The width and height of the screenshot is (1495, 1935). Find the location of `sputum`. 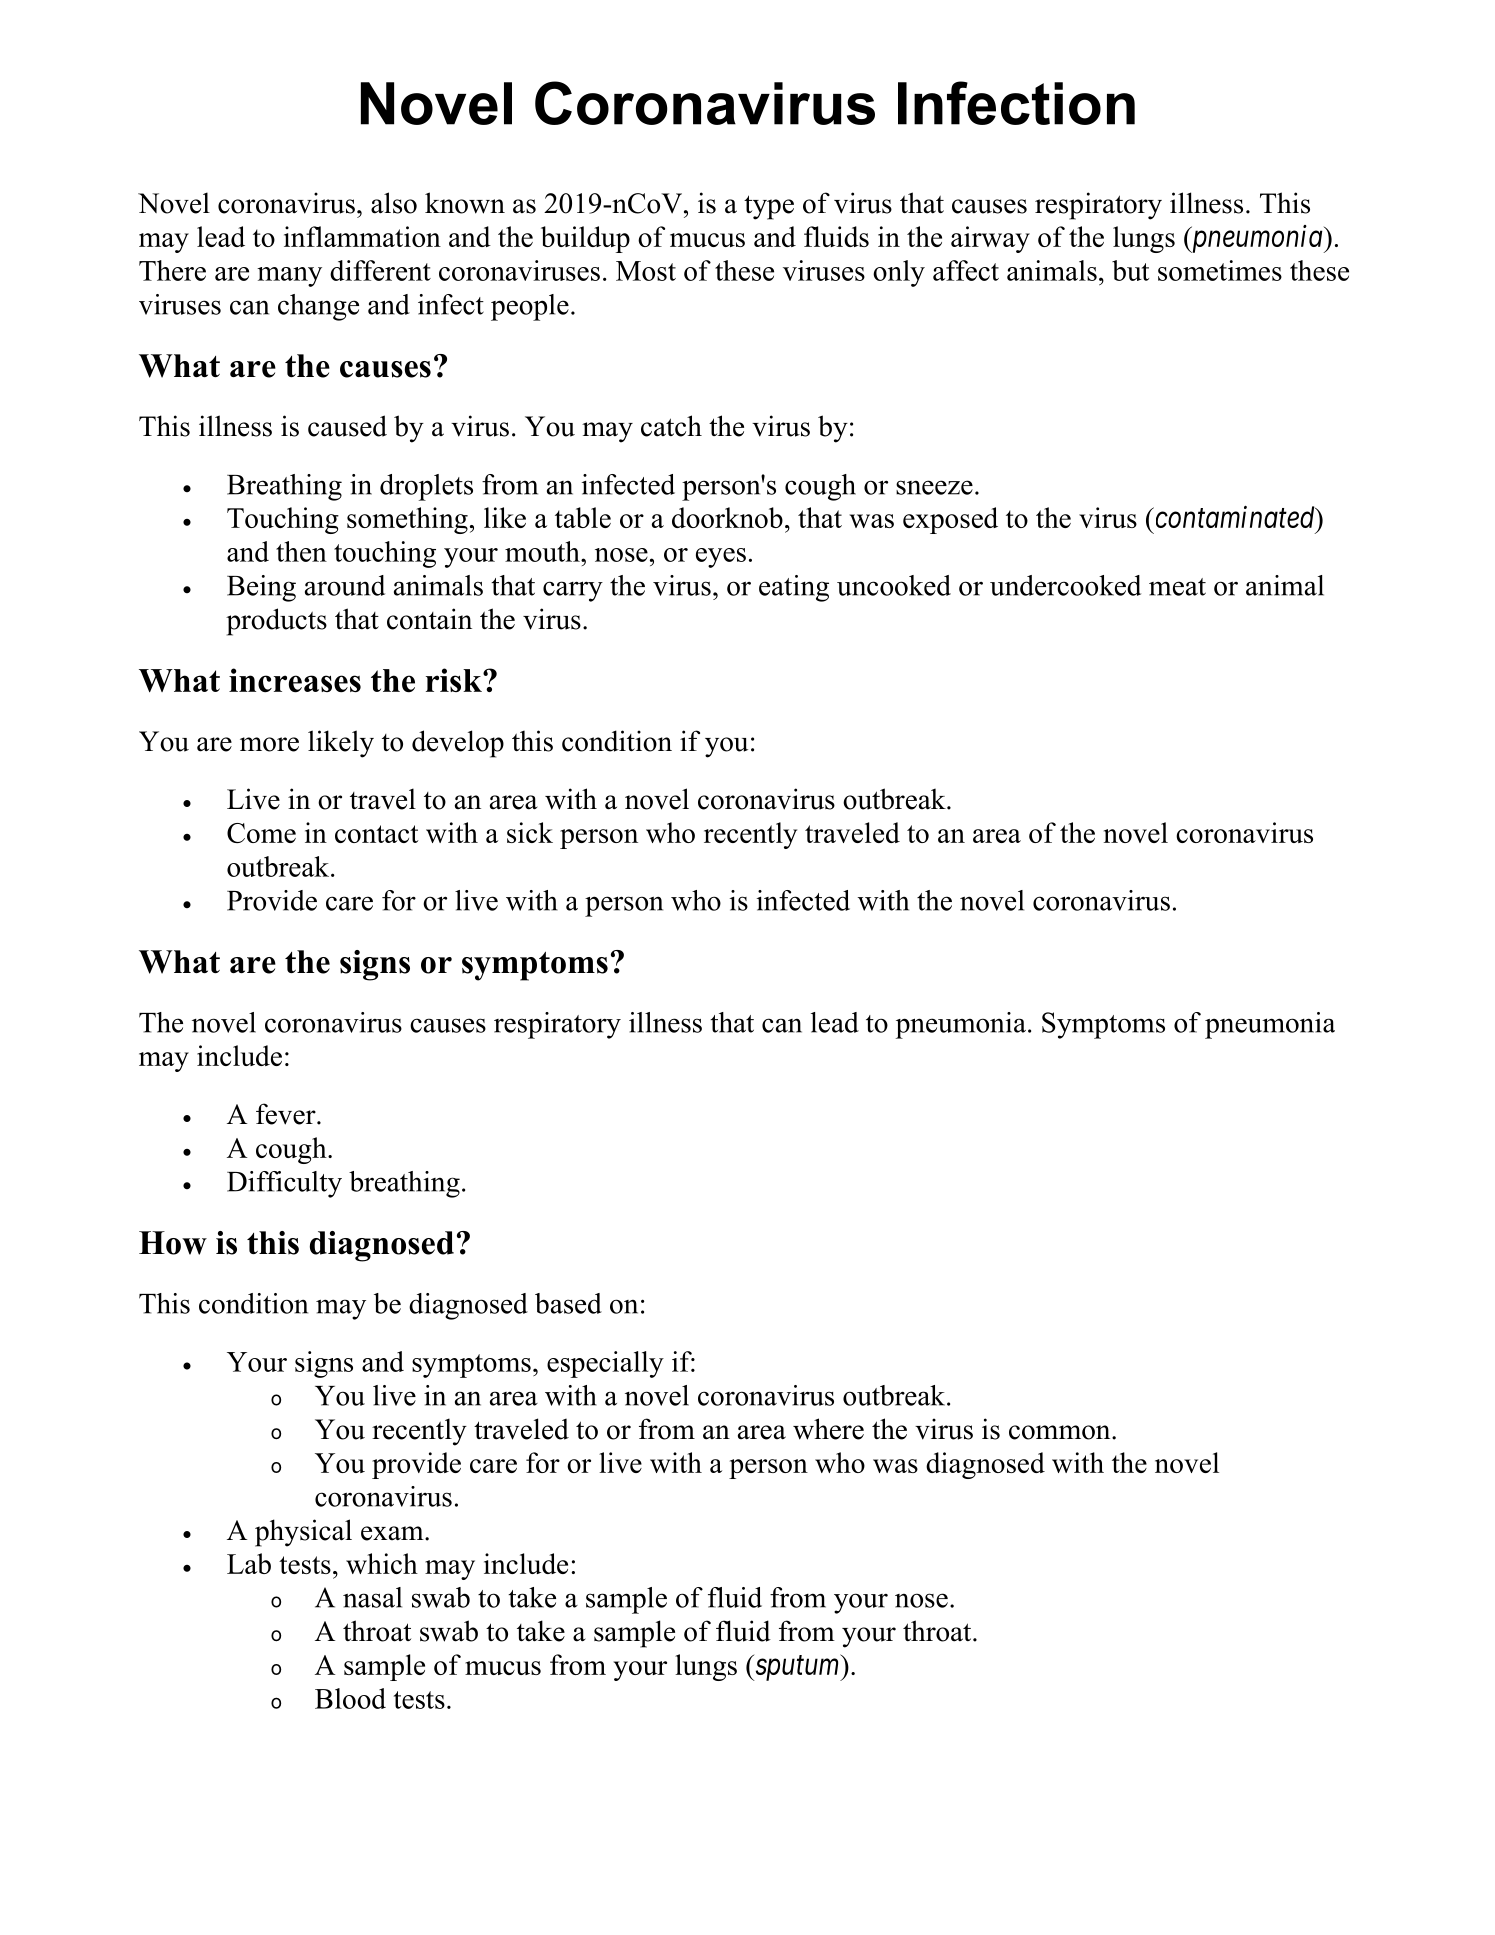

sputum is located at coordinates (797, 1668).
